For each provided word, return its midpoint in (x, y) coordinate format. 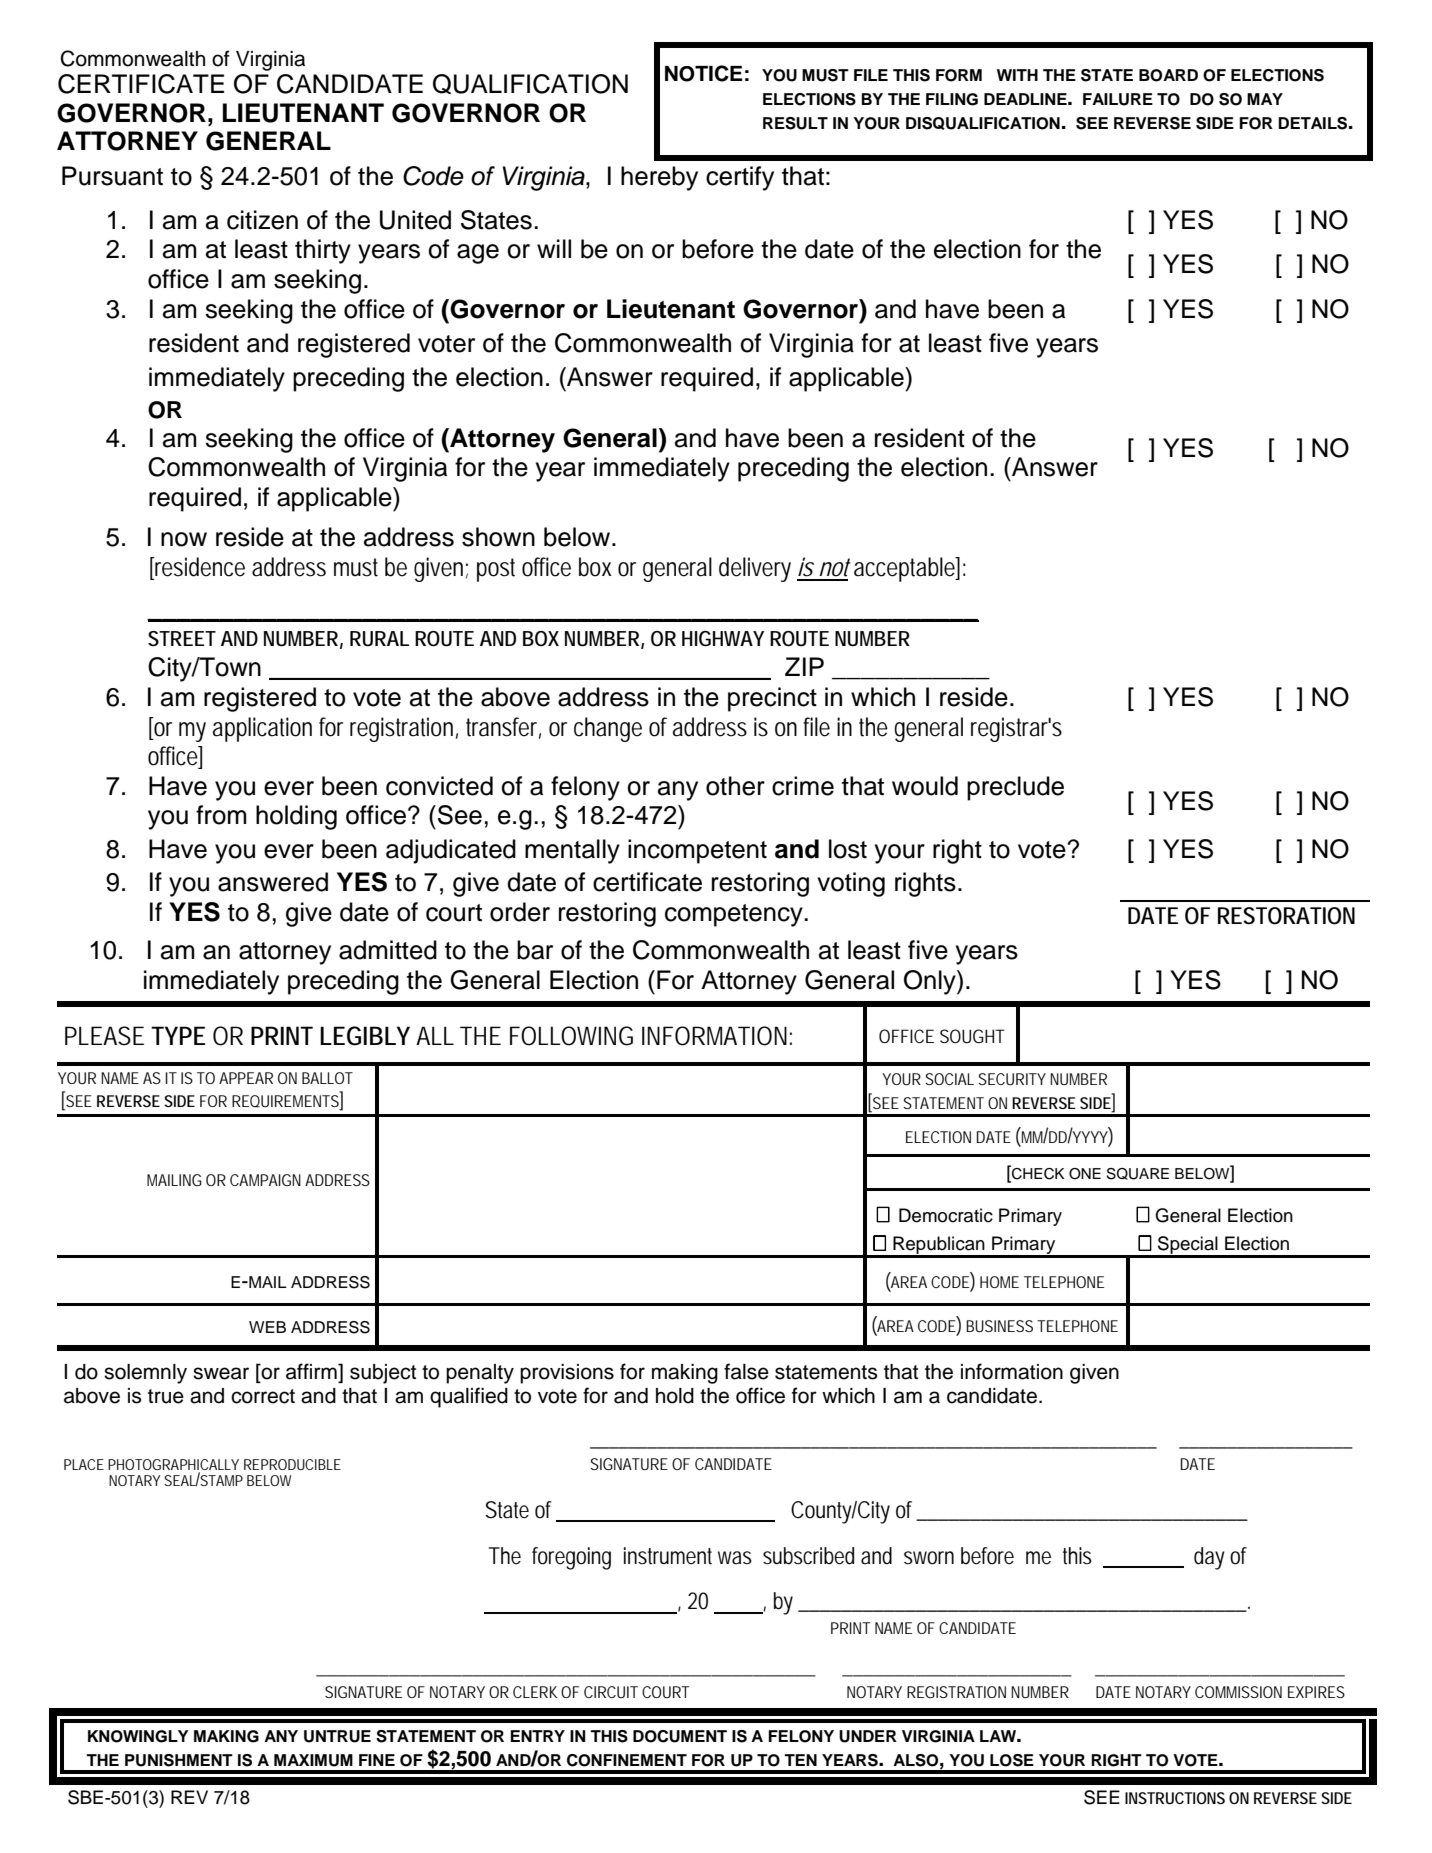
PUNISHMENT (179, 1760)
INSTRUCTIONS (1175, 1798)
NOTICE (704, 73)
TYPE (178, 1035)
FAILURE (1118, 99)
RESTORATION (1286, 916)
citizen (262, 220)
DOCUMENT (680, 1736)
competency (735, 915)
